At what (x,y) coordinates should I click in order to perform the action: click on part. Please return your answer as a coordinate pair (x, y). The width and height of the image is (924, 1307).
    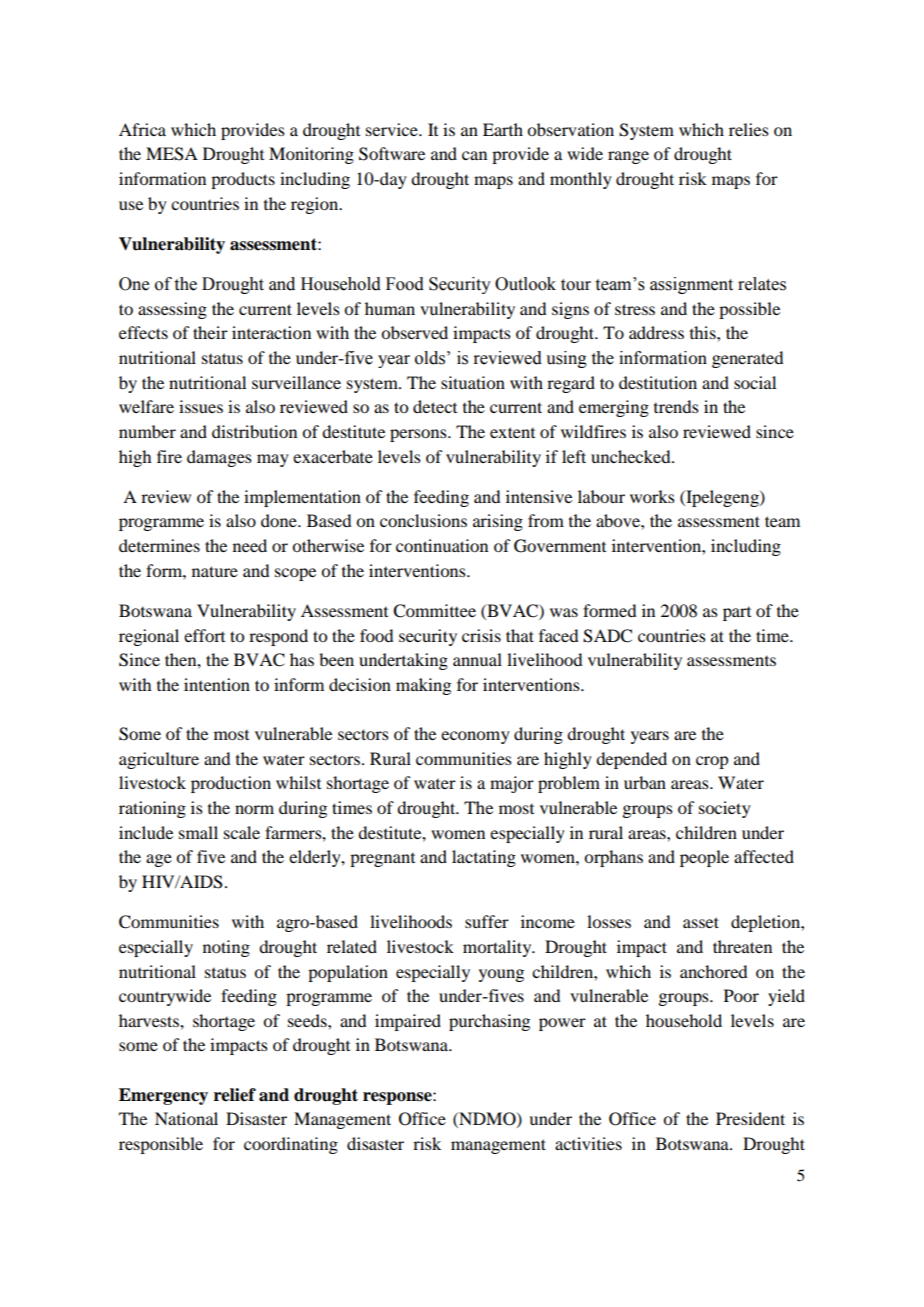
    Looking at the image, I should click on (737, 614).
